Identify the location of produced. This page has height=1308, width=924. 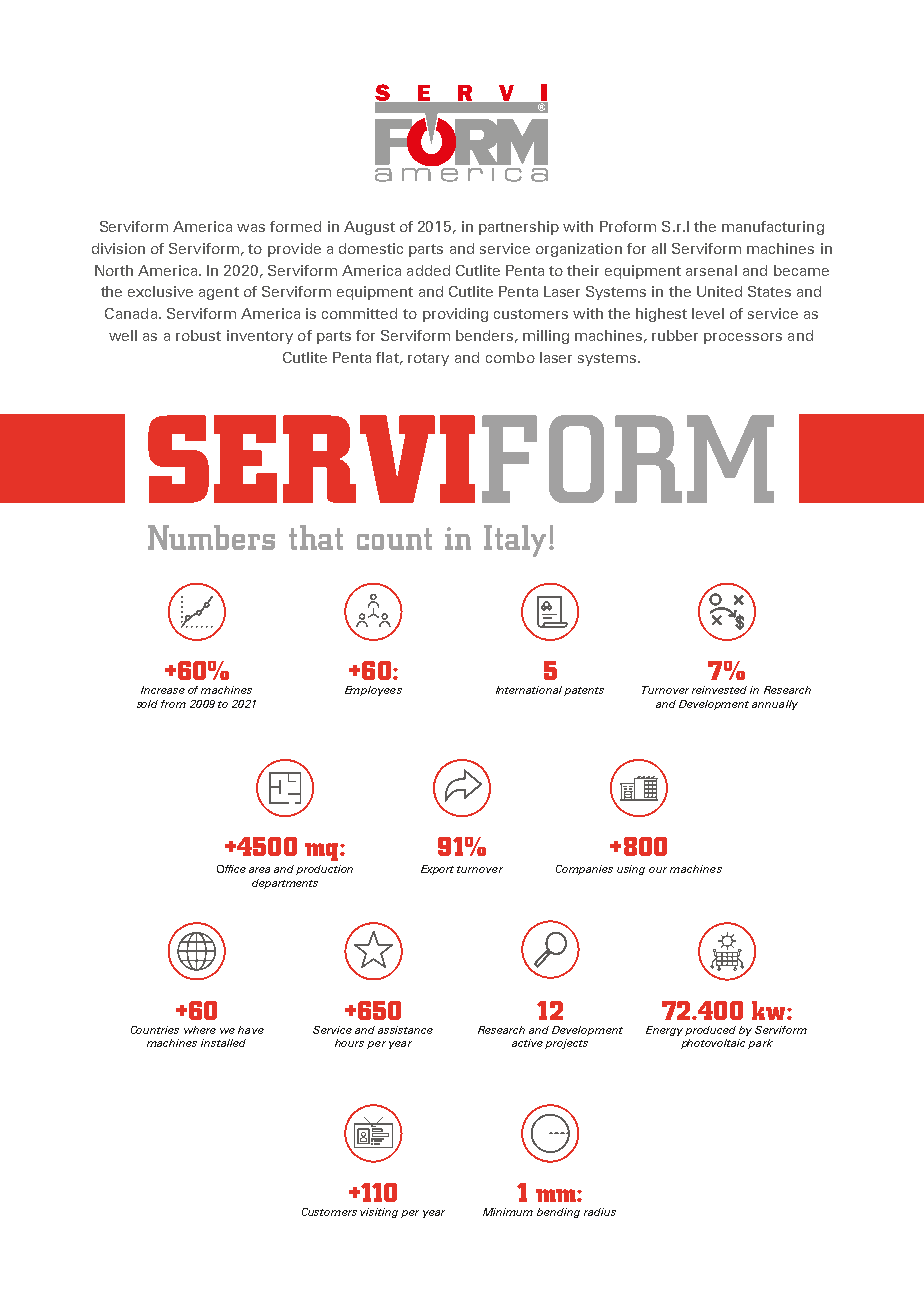
(710, 1031).
